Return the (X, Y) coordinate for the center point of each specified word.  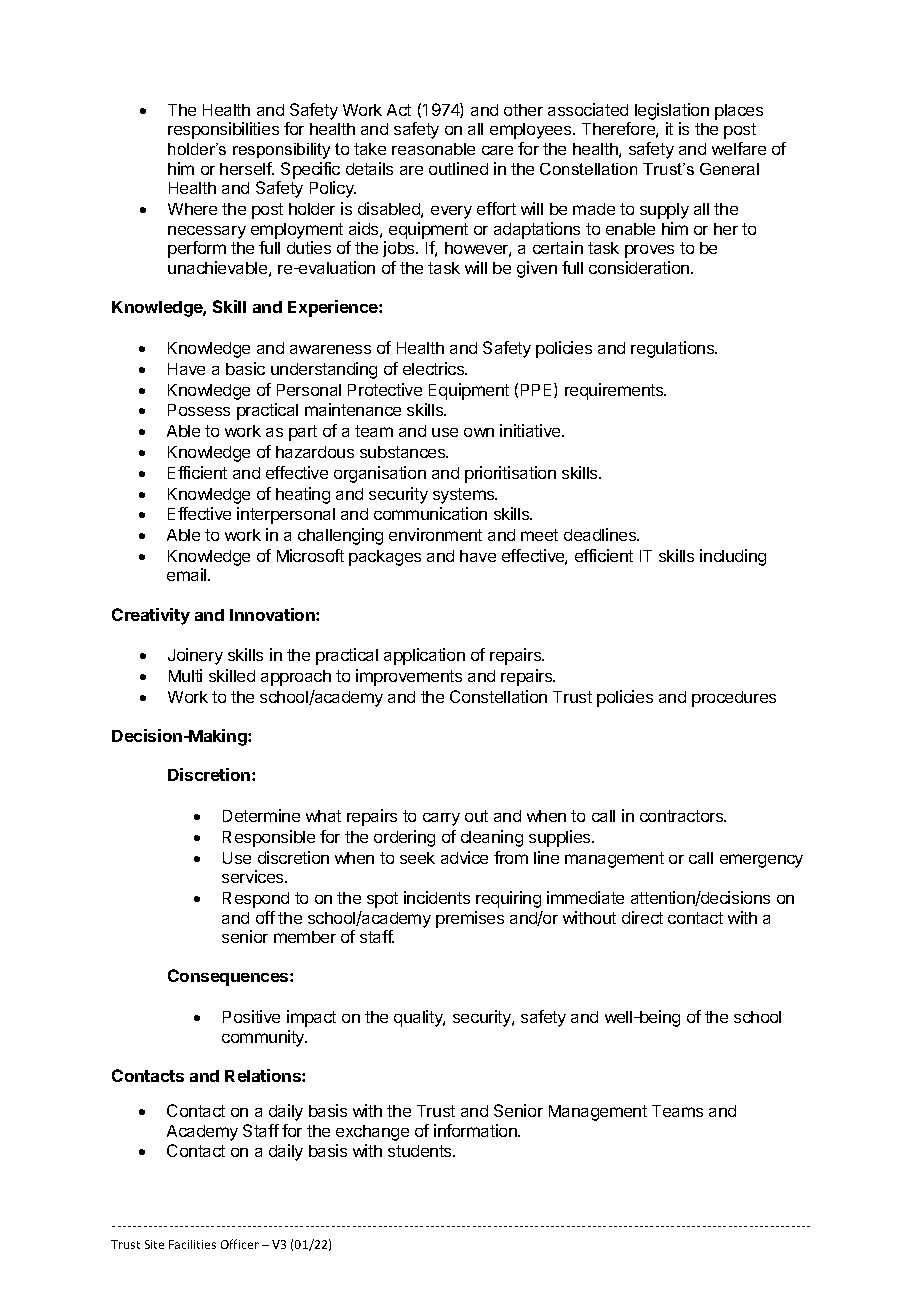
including (733, 557)
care (497, 150)
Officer (240, 1244)
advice (464, 857)
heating (303, 495)
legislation (672, 111)
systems (465, 496)
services (254, 876)
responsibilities (223, 130)
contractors (683, 816)
